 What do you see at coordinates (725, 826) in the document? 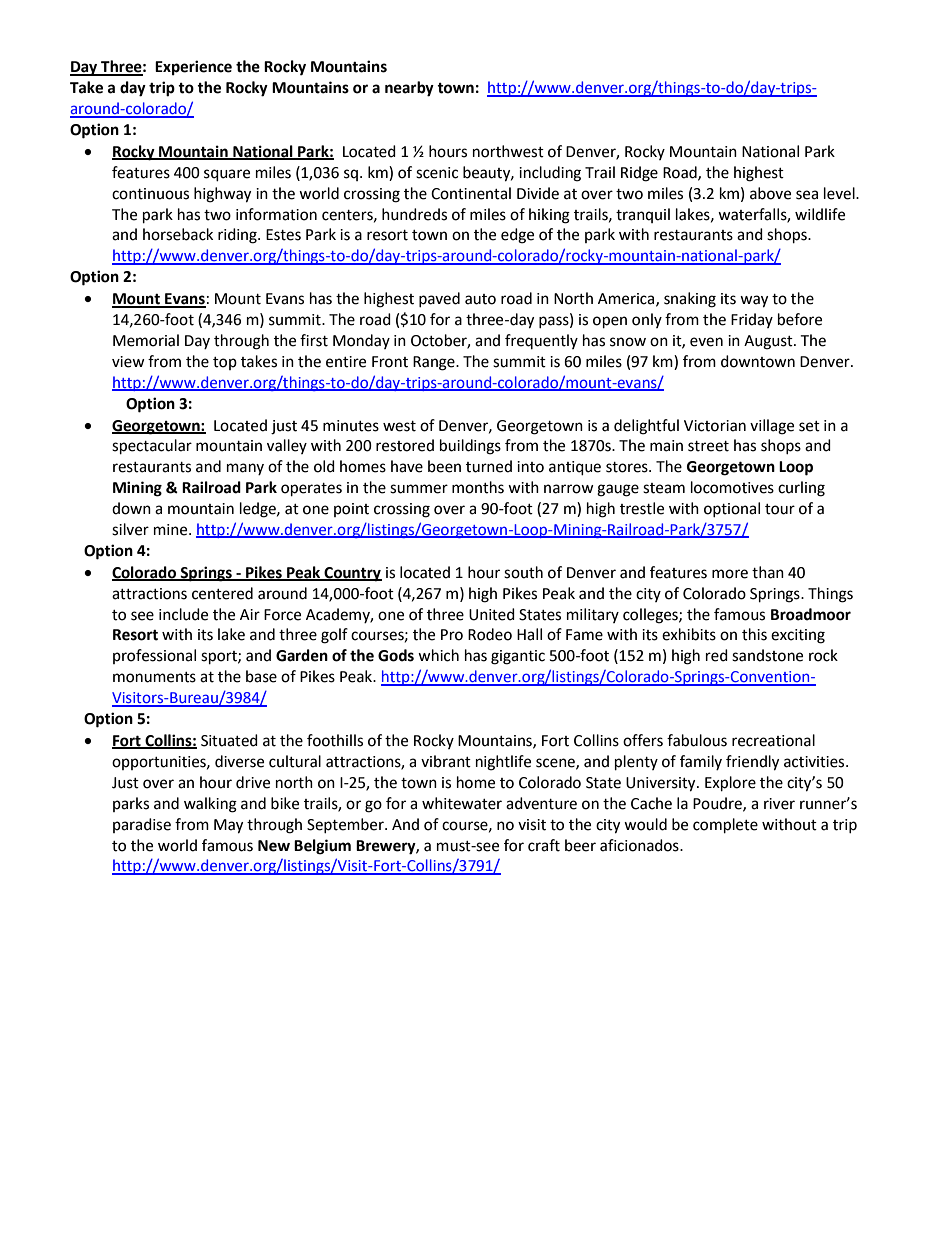
I see `complete` at bounding box center [725, 826].
